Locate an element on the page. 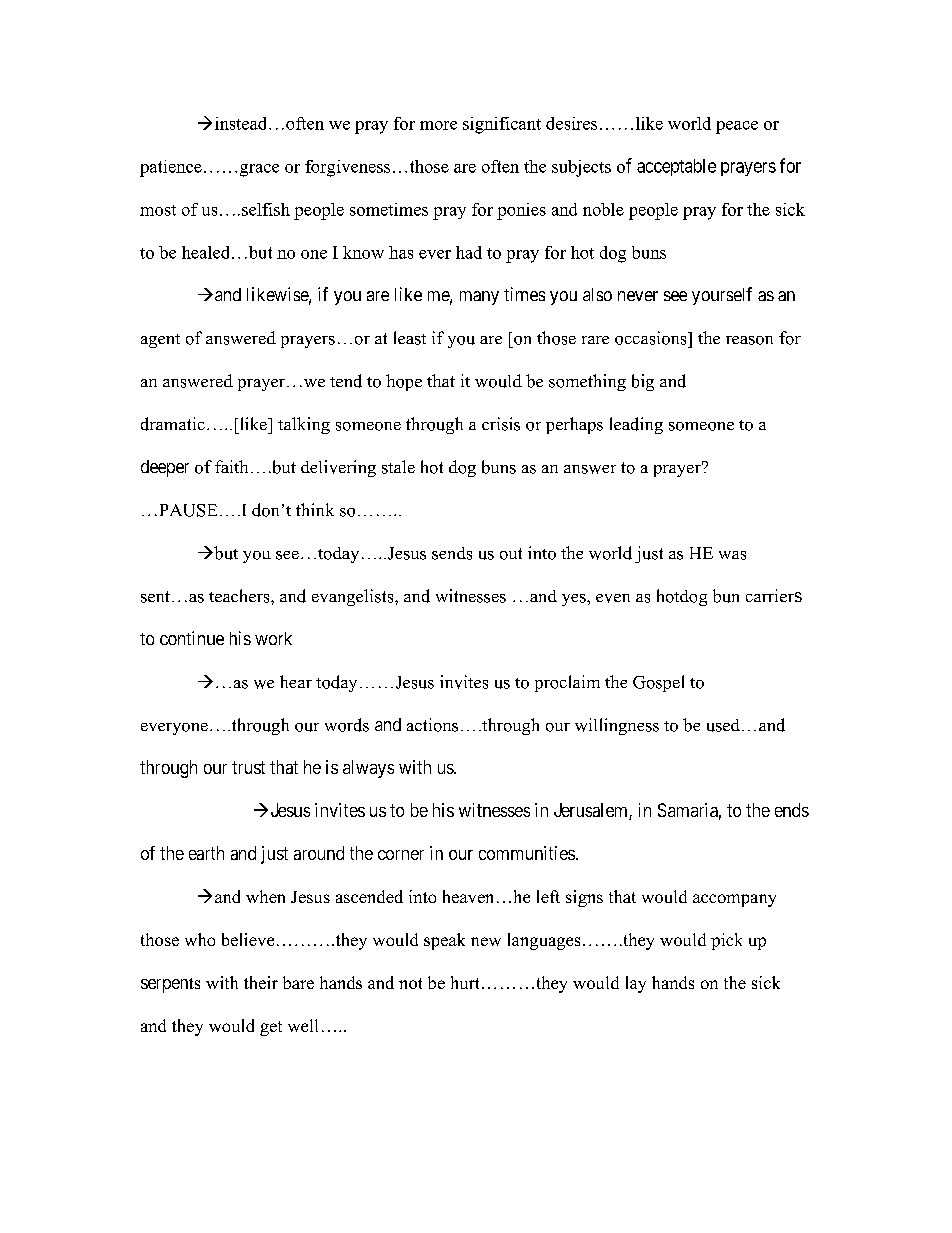  hope is located at coordinates (404, 382).
